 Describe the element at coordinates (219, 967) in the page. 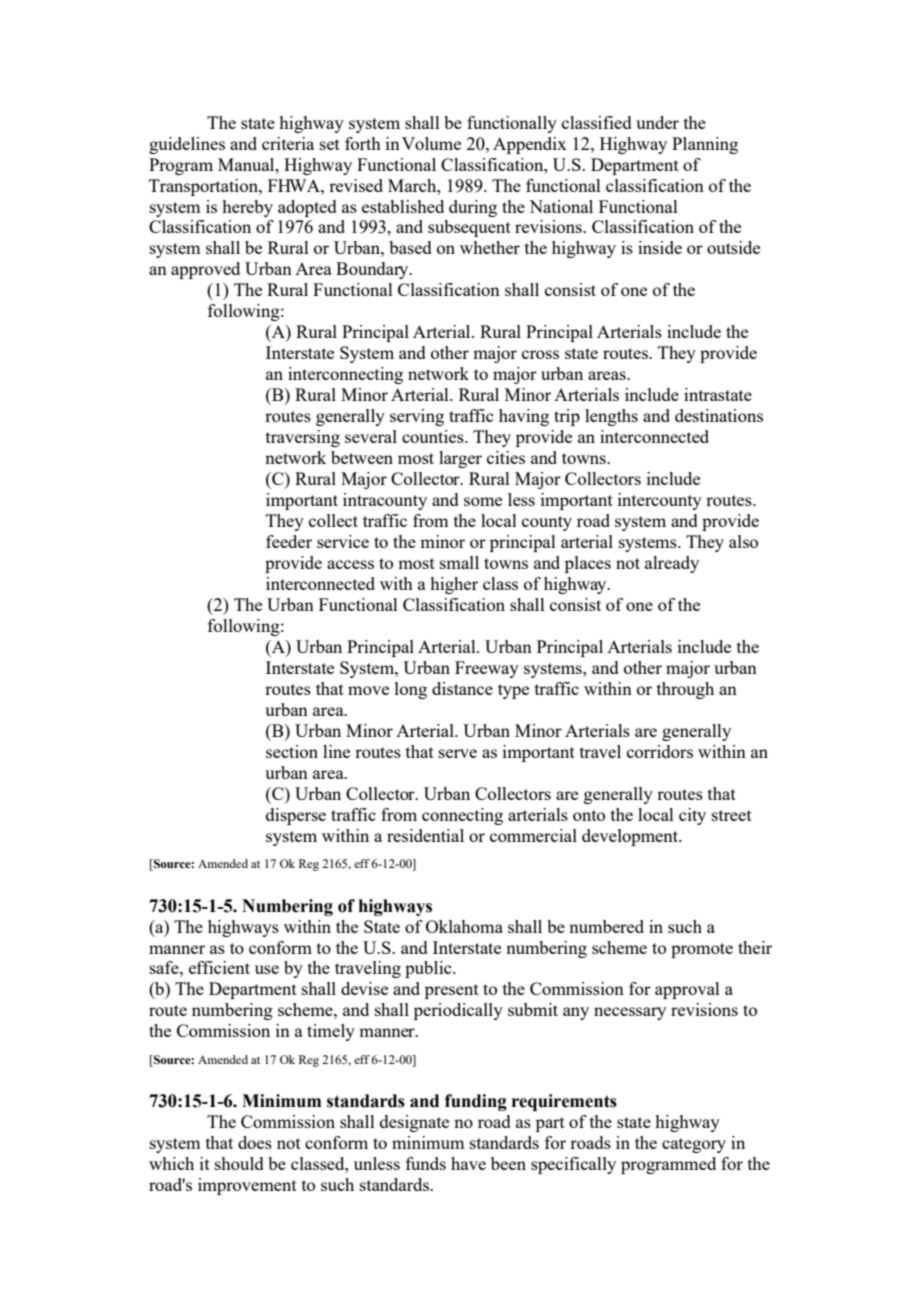

I see `efficient` at that location.
